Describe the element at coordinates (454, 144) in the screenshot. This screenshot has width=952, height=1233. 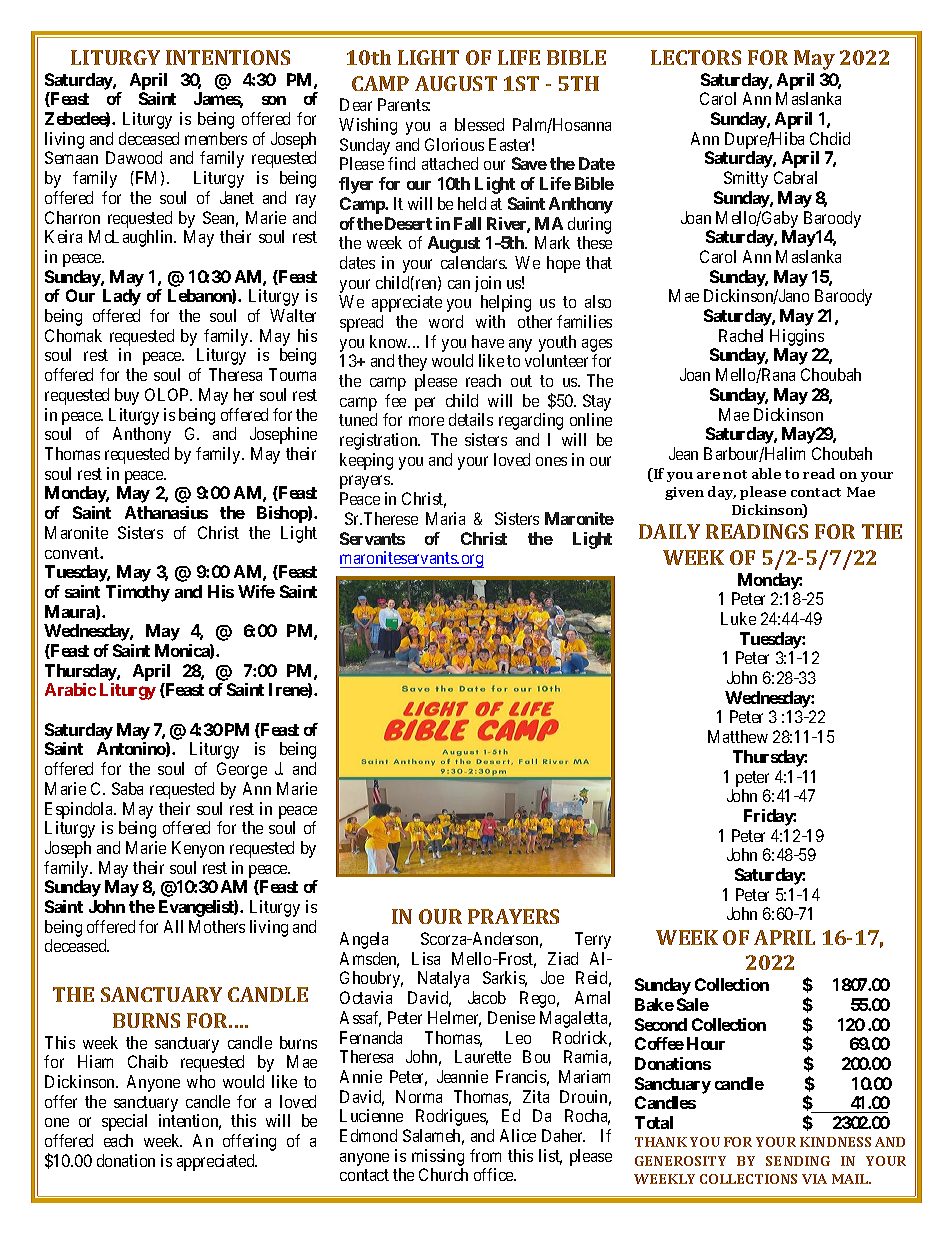
I see `Glorious` at that location.
